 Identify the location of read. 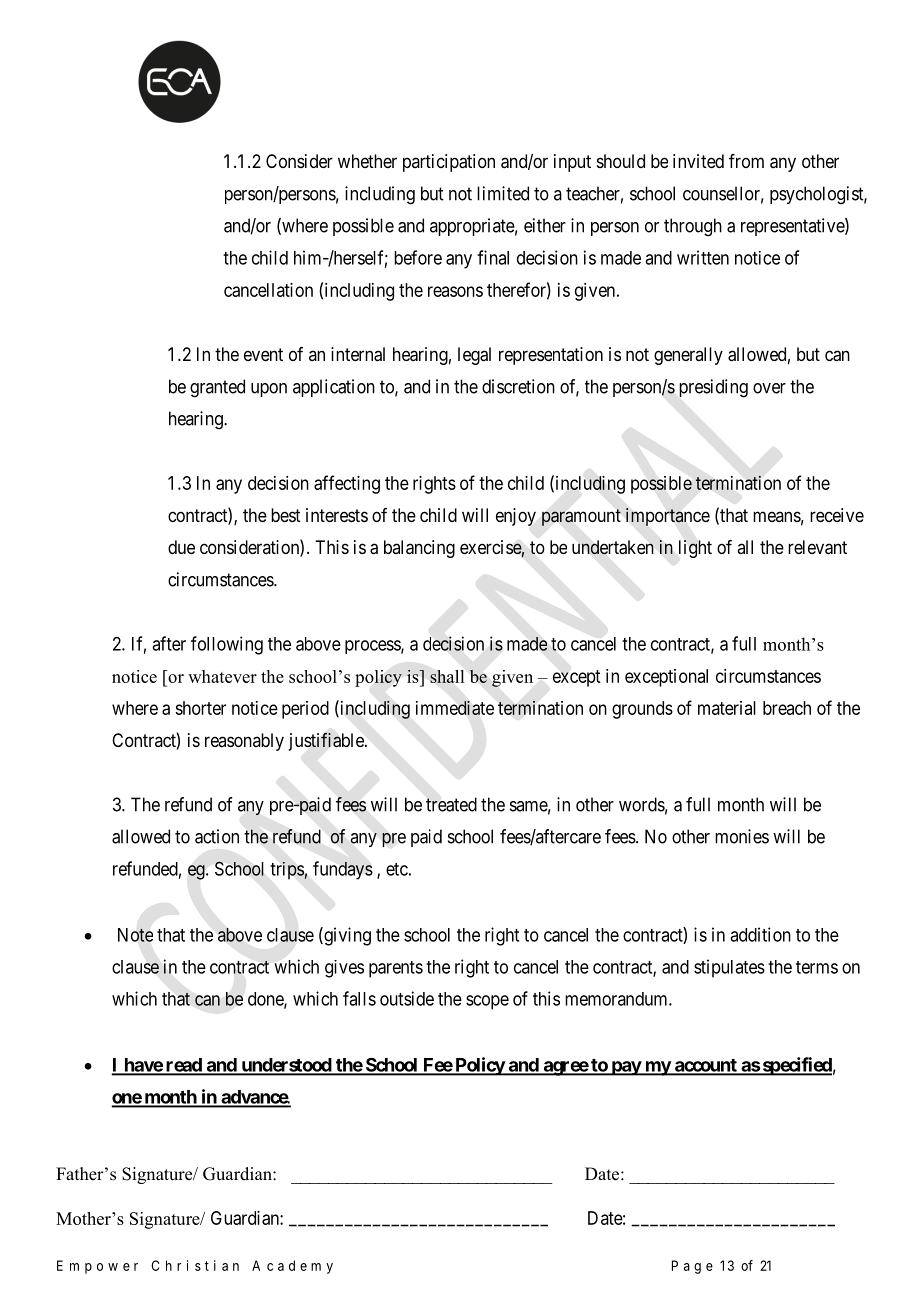
(184, 1066).
